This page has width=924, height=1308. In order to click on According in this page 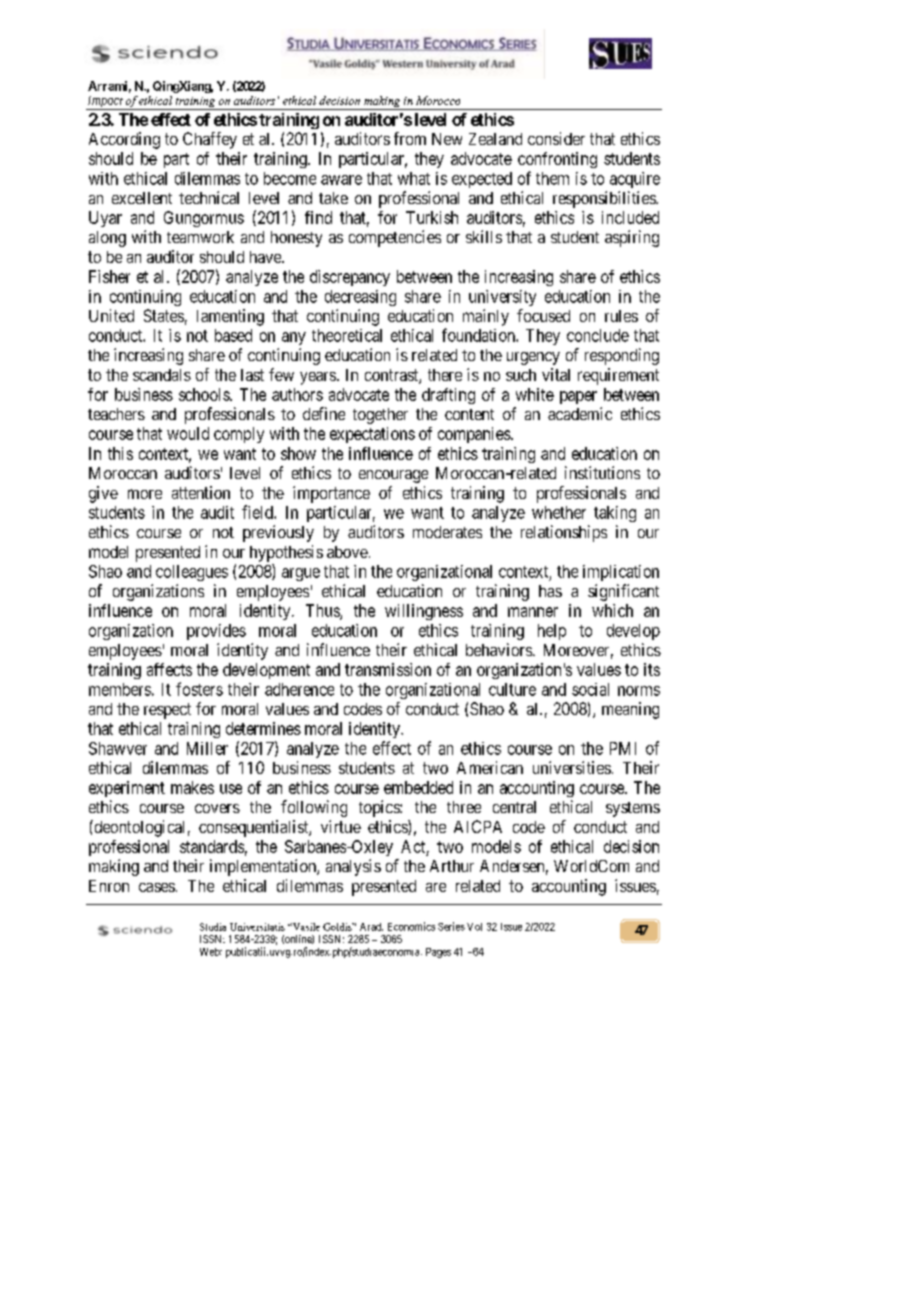, I will do `click(124, 140)`.
